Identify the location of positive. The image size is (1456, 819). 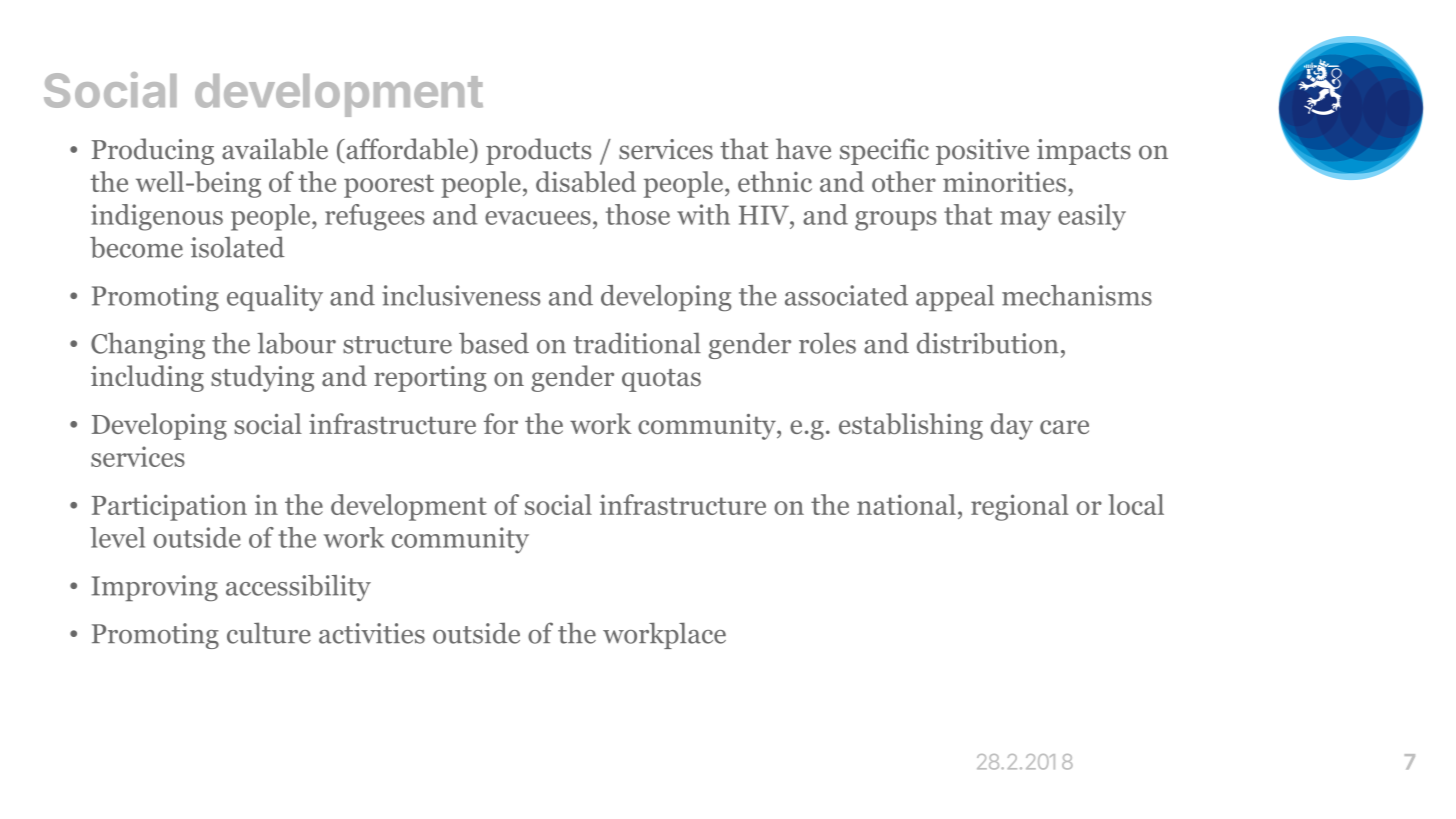
(982, 152).
